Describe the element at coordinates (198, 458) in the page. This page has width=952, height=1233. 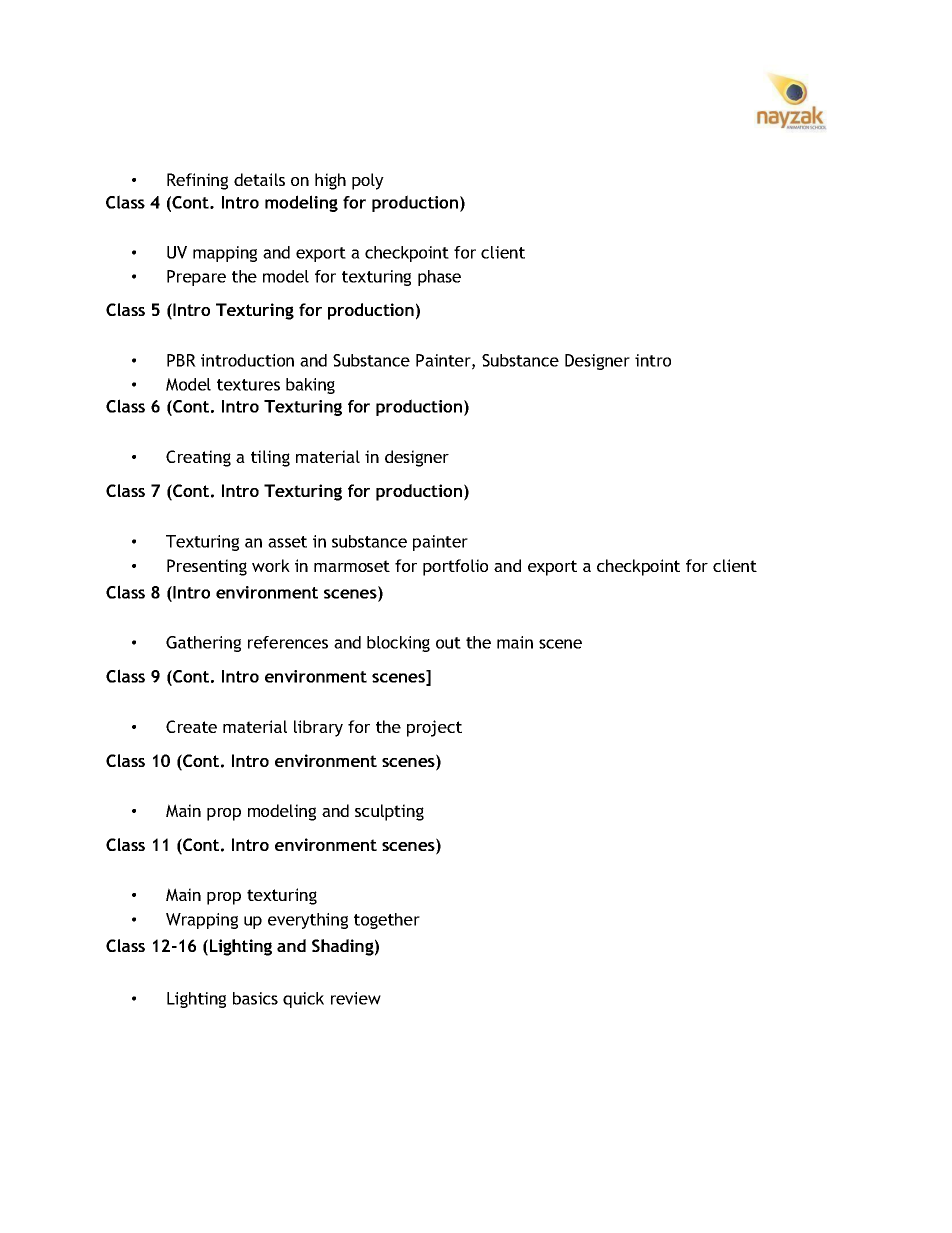
I see `Creating` at that location.
